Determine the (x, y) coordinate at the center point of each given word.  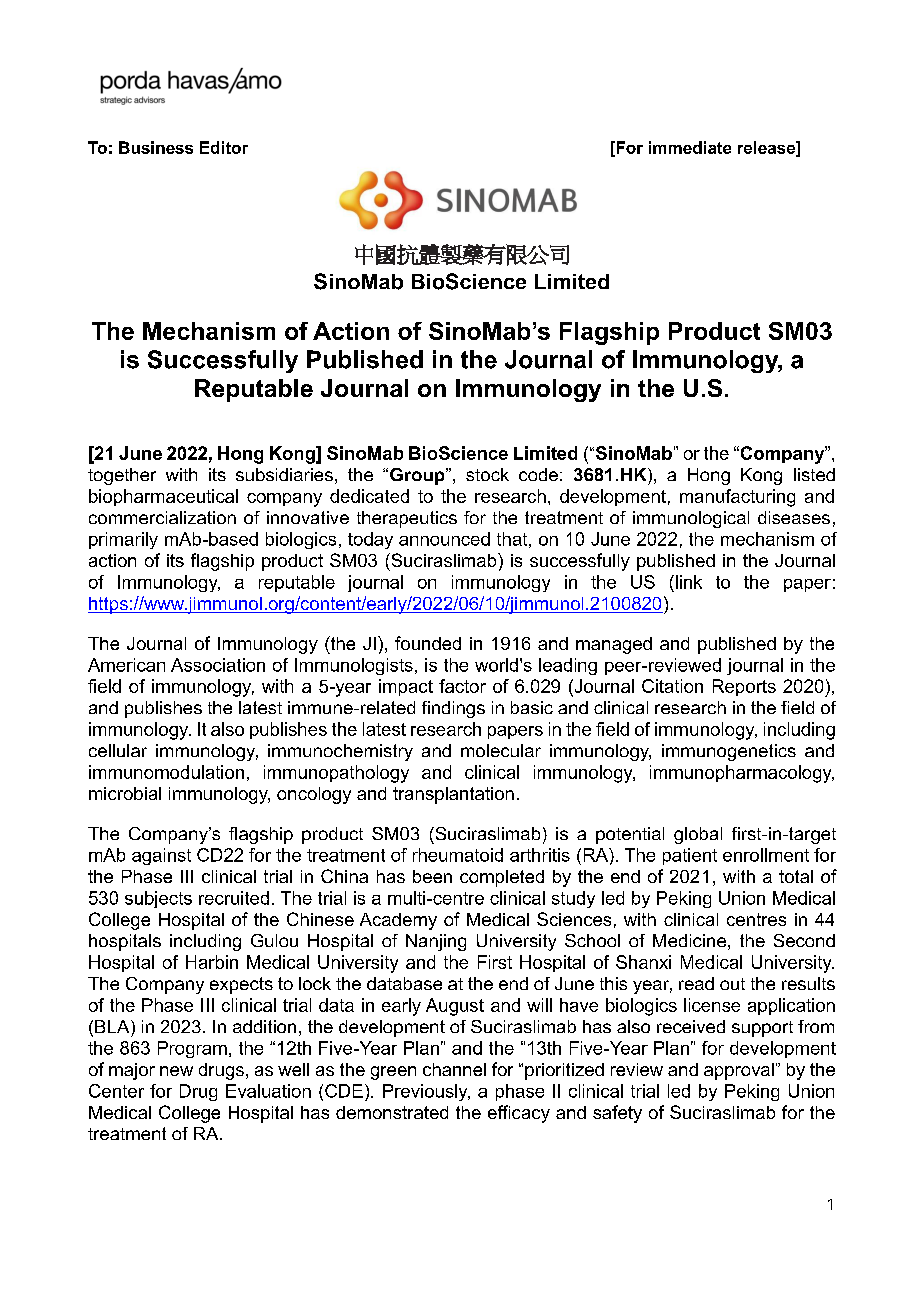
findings (453, 709)
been (432, 876)
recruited (234, 898)
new (176, 1071)
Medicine (689, 940)
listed (814, 474)
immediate (690, 147)
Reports (744, 687)
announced (444, 539)
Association (218, 665)
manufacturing (737, 498)
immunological (691, 519)
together (122, 476)
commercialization (162, 517)
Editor (224, 147)
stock (487, 474)
